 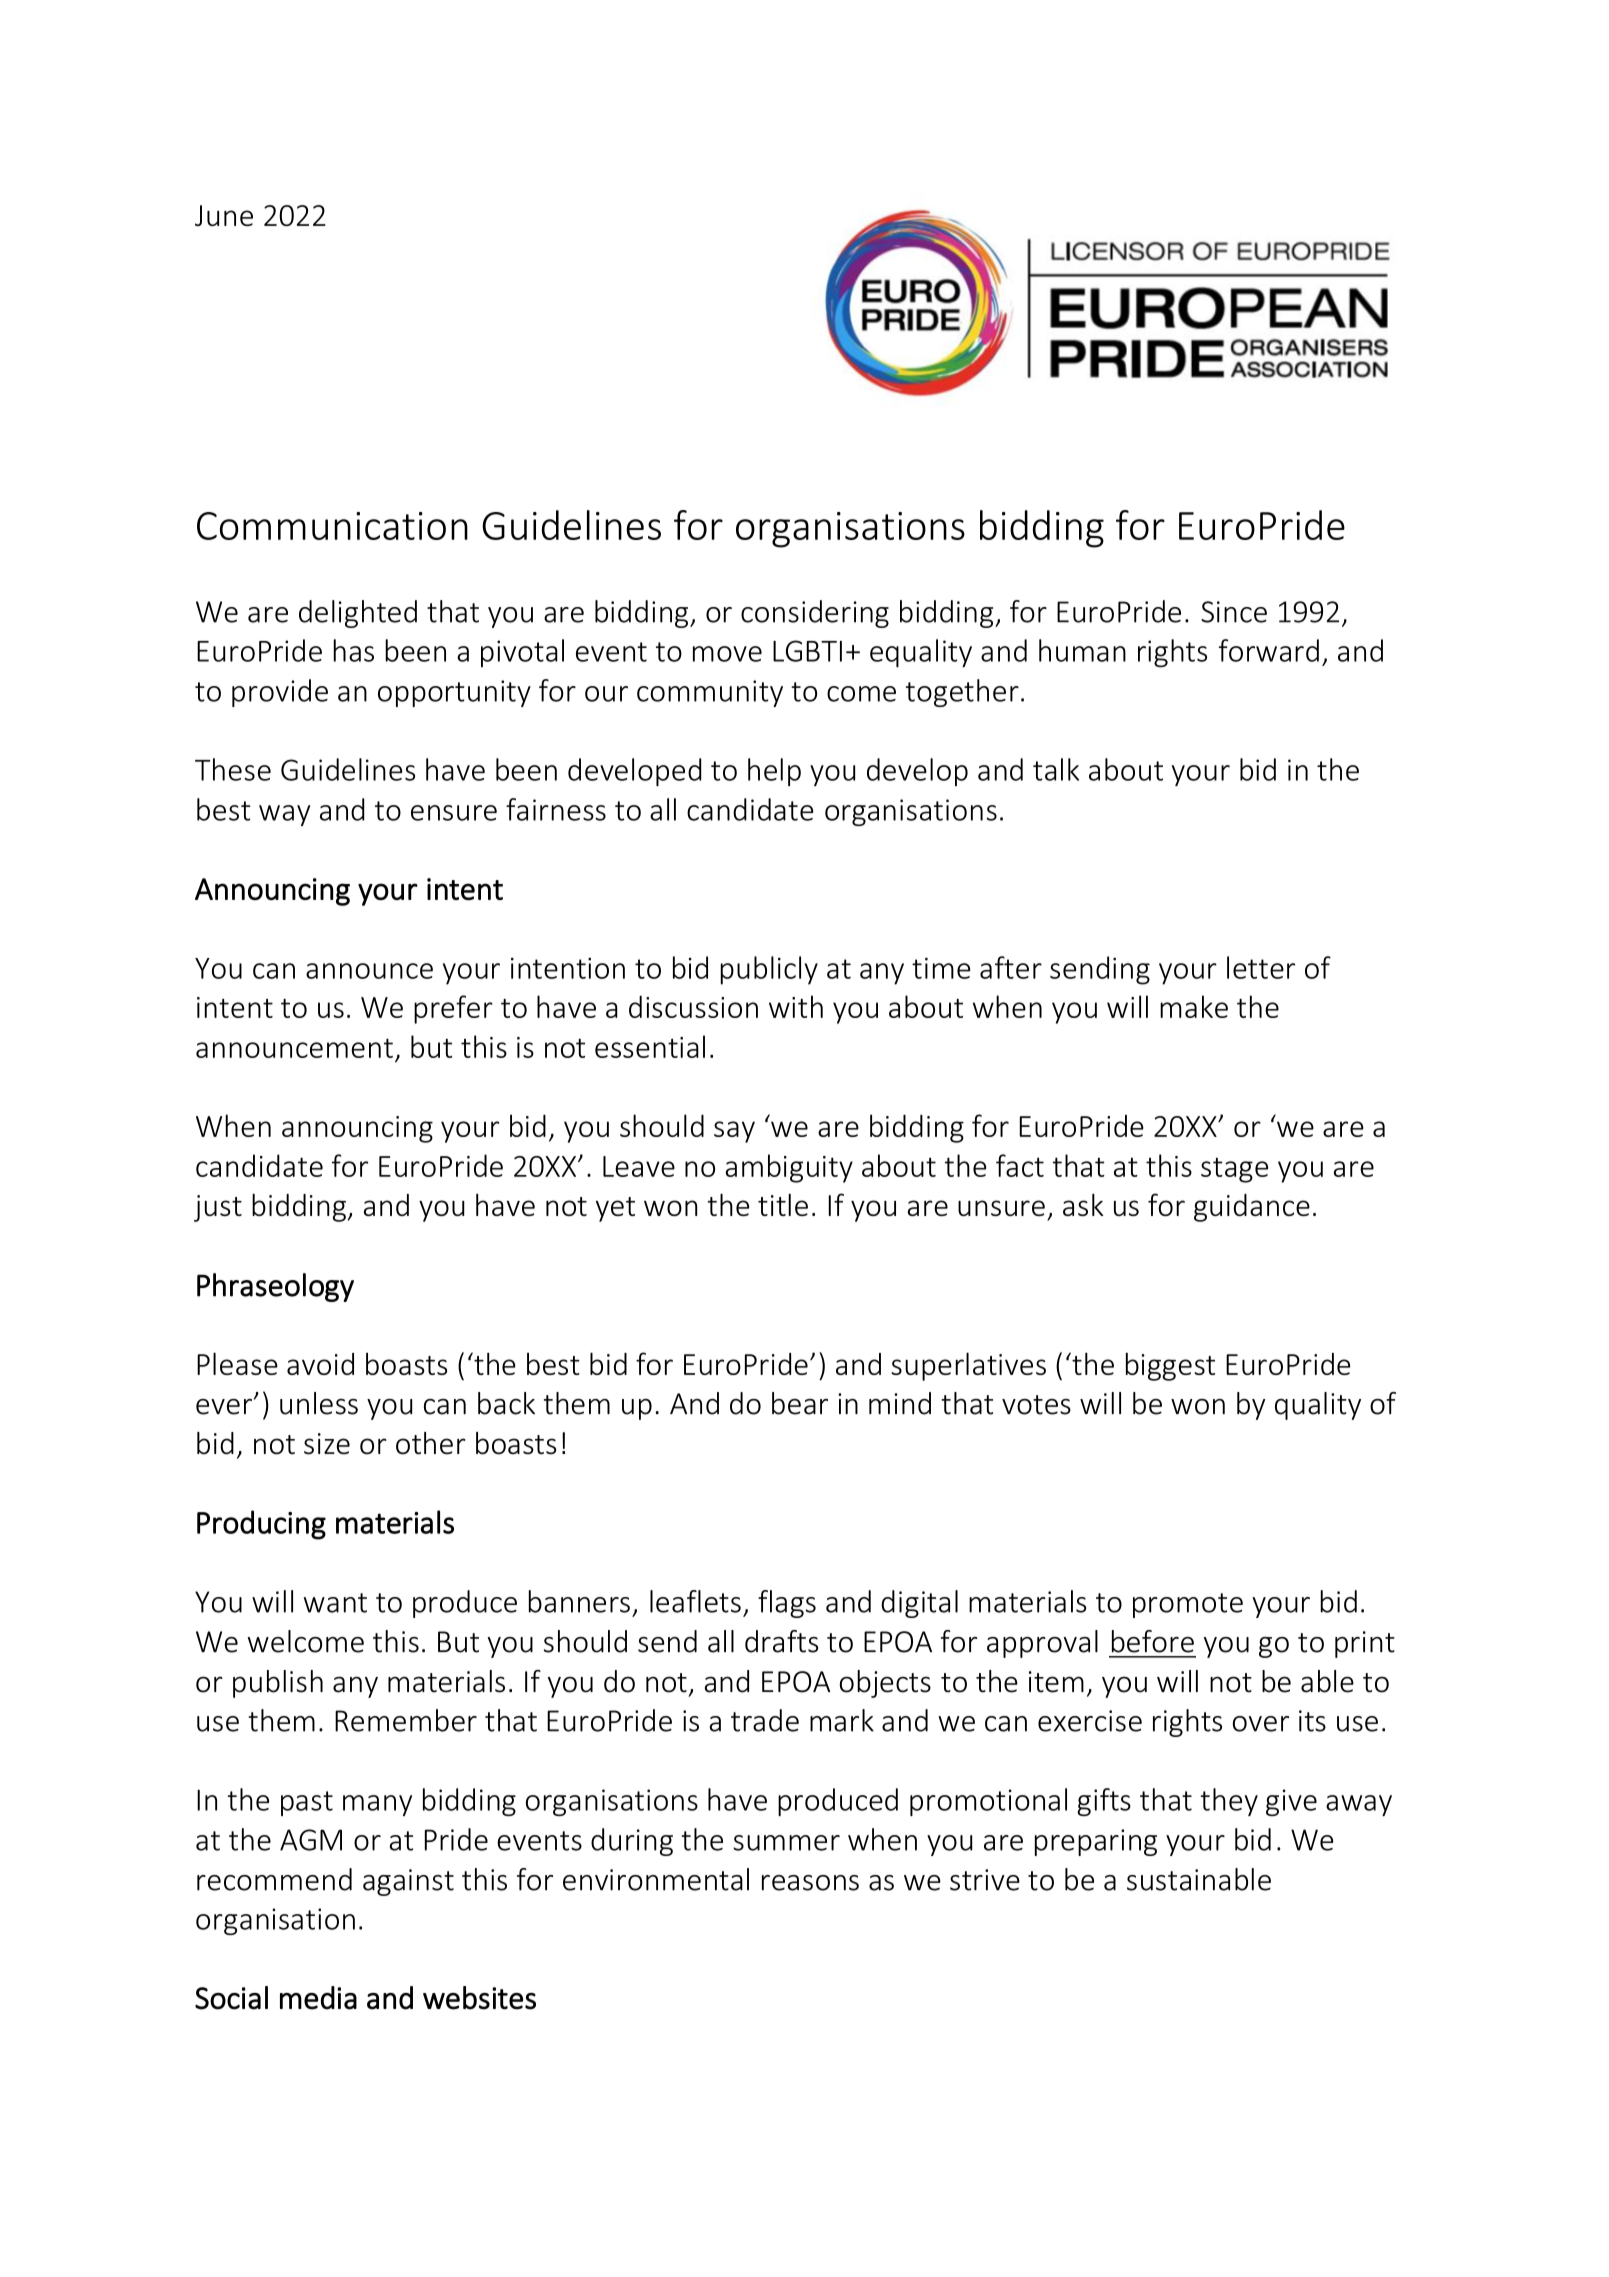 What do you see at coordinates (787, 1604) in the document?
I see `flags` at bounding box center [787, 1604].
